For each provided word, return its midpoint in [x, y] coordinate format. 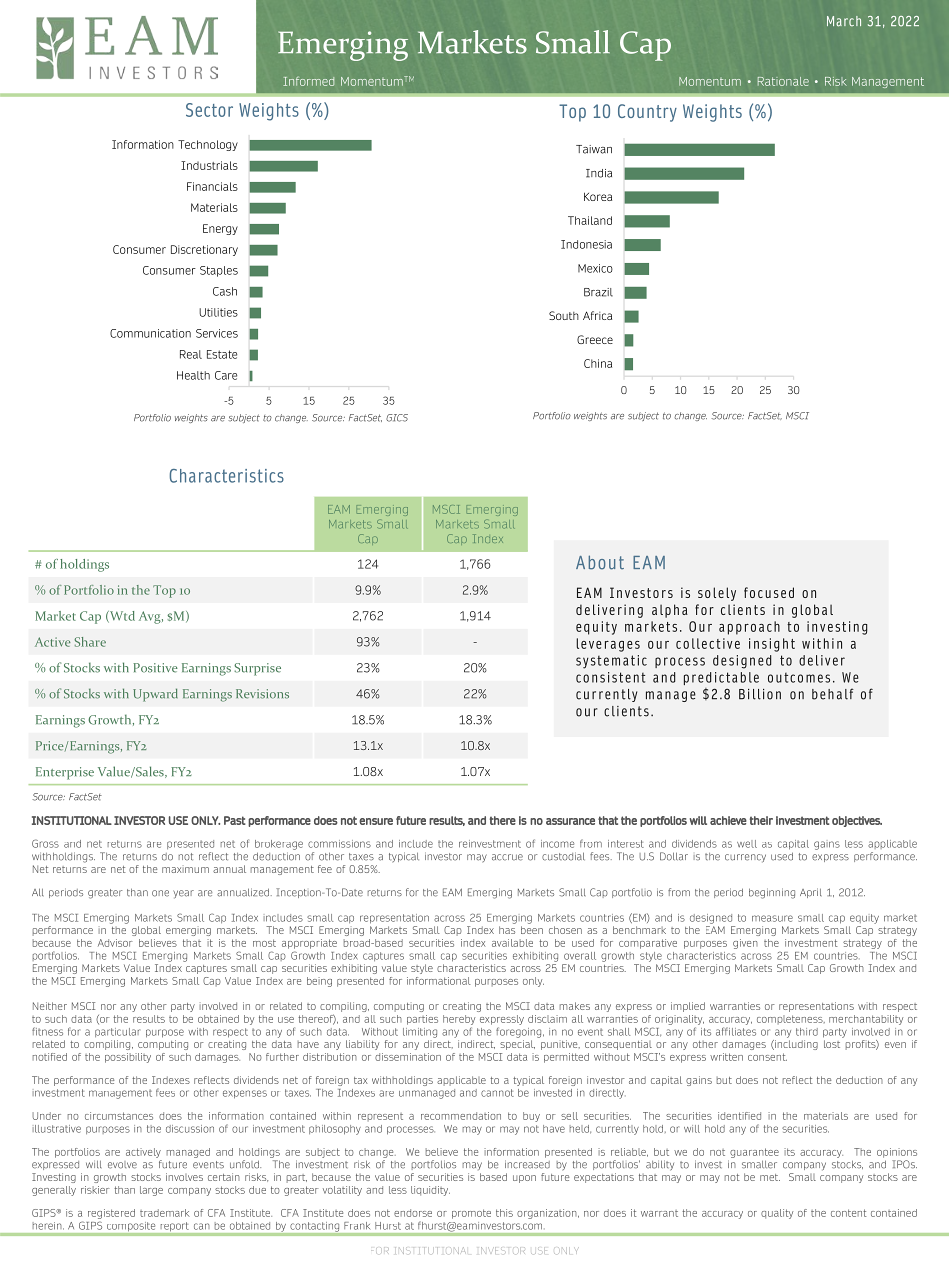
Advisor [115, 943]
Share [90, 642]
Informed [308, 81]
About [600, 562]
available [512, 943]
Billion [760, 694]
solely [717, 594]
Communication [150, 333]
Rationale [783, 81]
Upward [155, 695]
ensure [376, 821]
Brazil [598, 292]
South [564, 315]
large [151, 1191]
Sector [209, 110]
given [745, 944]
